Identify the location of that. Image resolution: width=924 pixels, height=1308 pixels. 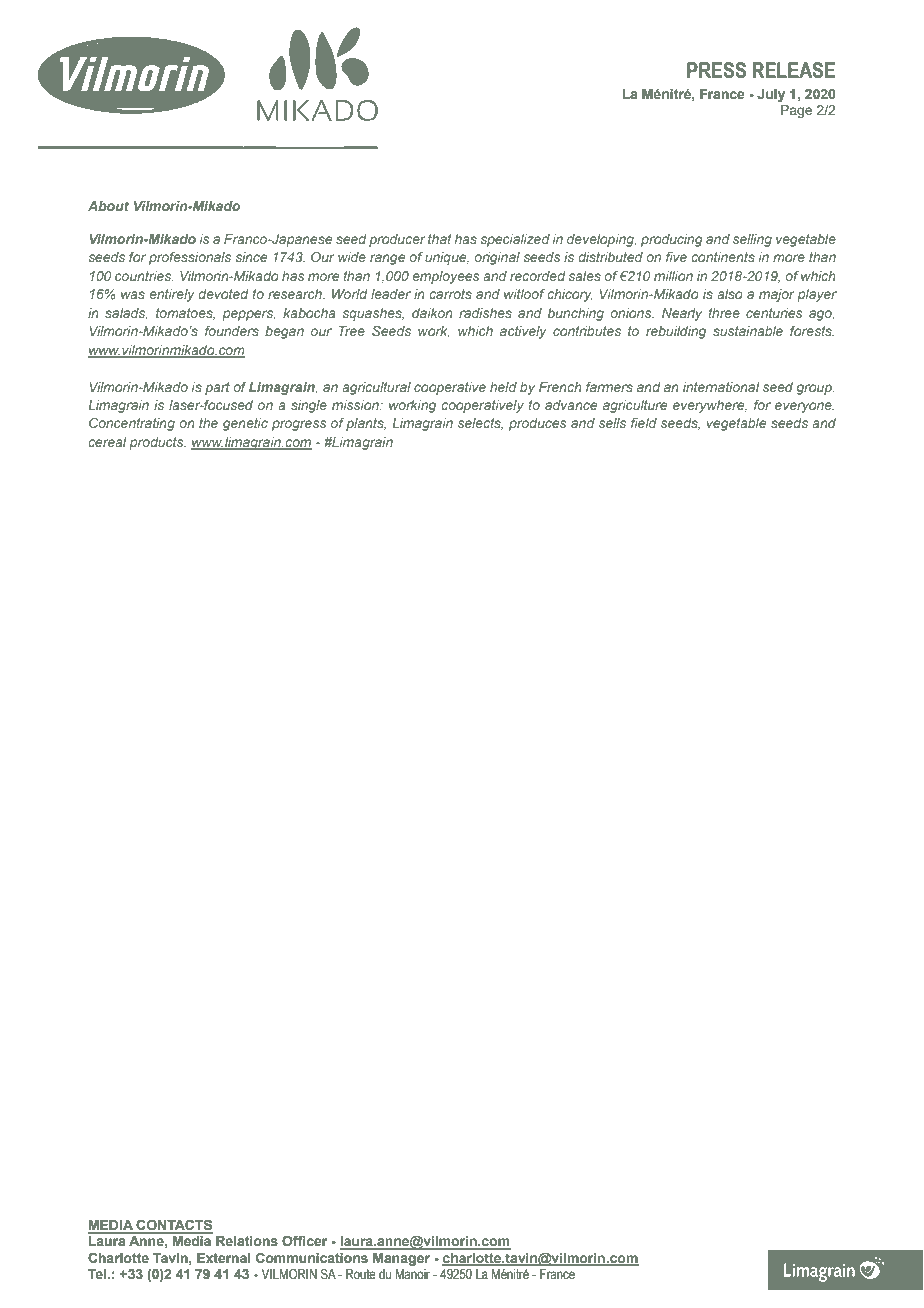
(440, 239).
